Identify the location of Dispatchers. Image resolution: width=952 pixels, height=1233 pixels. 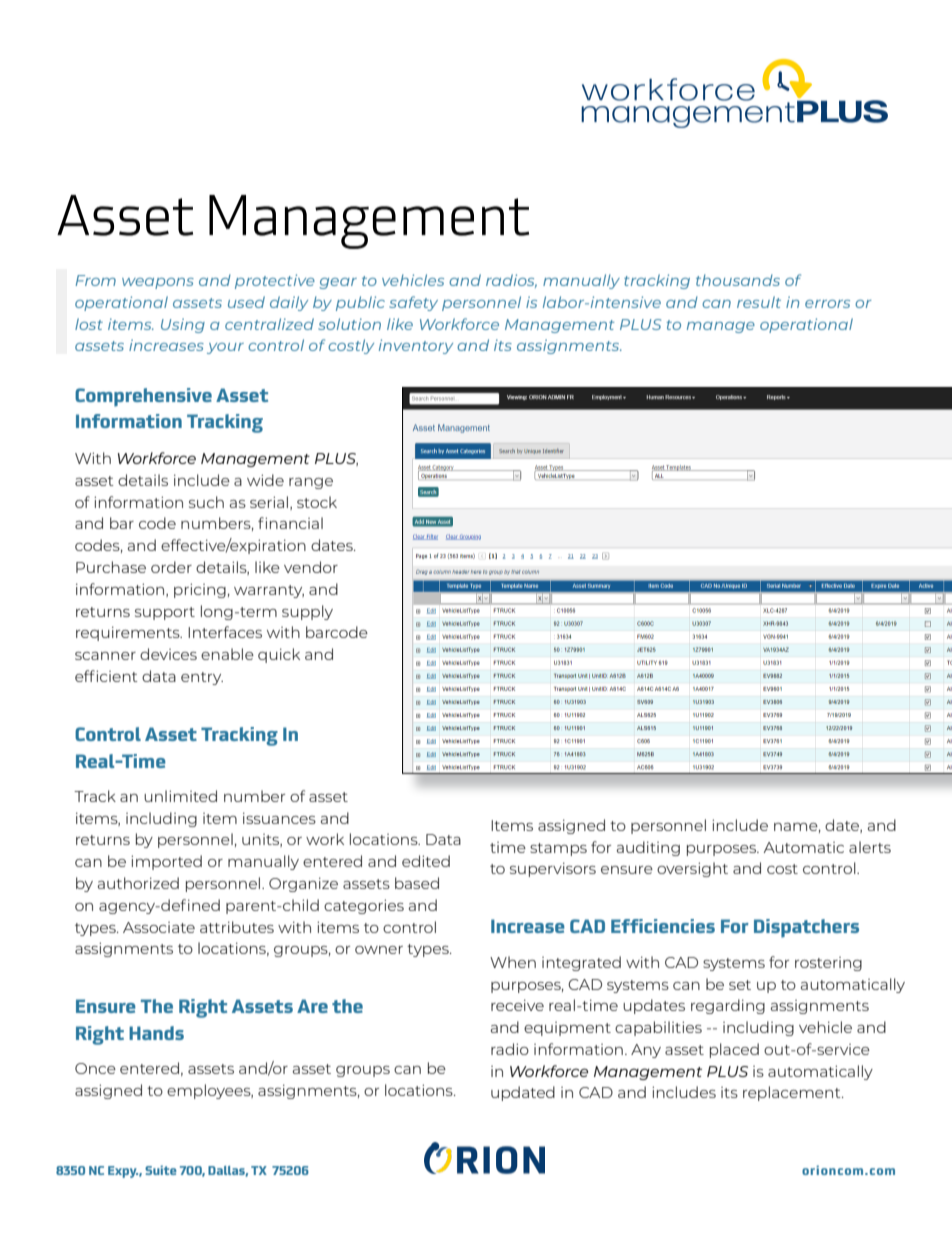
(806, 928).
